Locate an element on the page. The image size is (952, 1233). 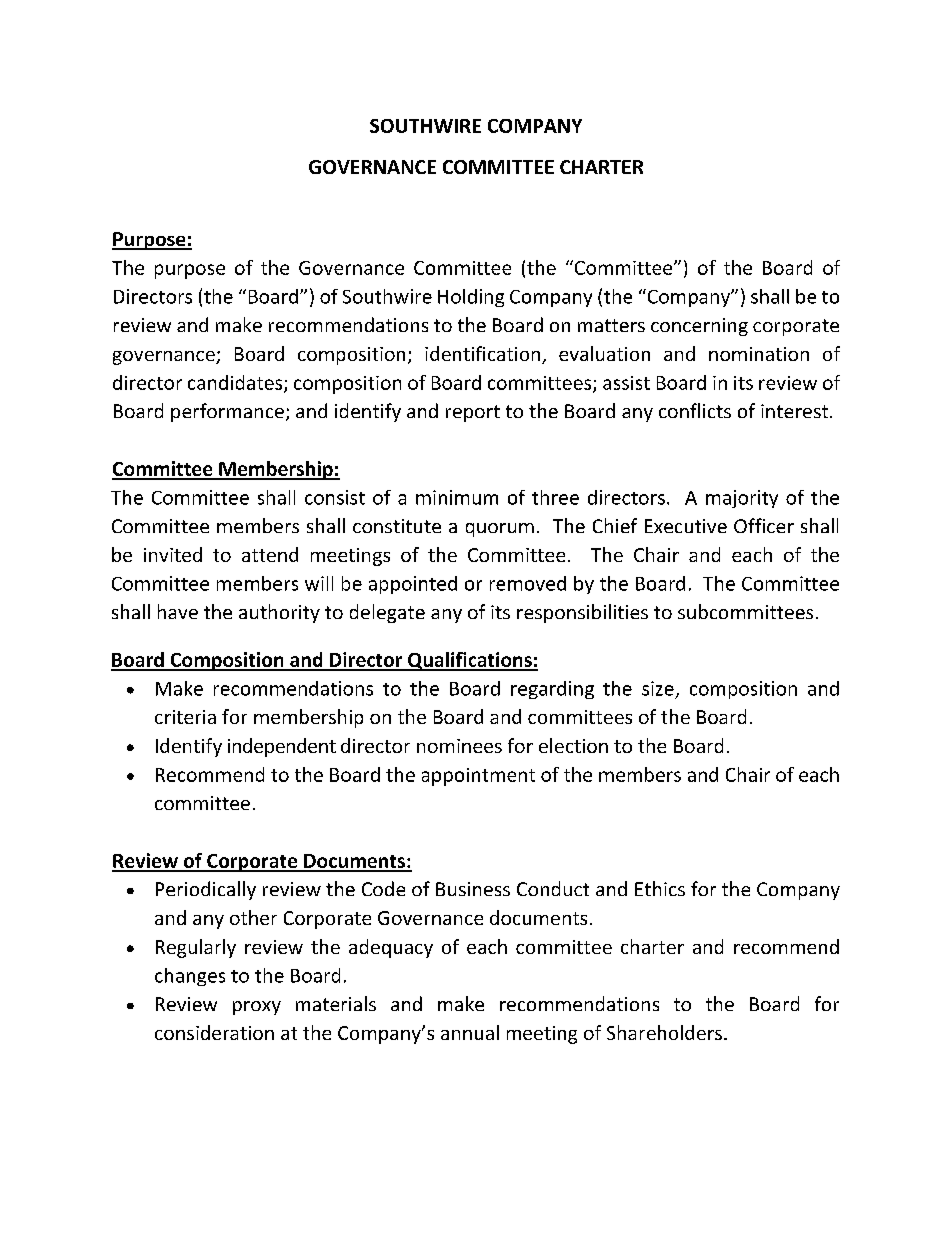
Holding is located at coordinates (471, 298).
